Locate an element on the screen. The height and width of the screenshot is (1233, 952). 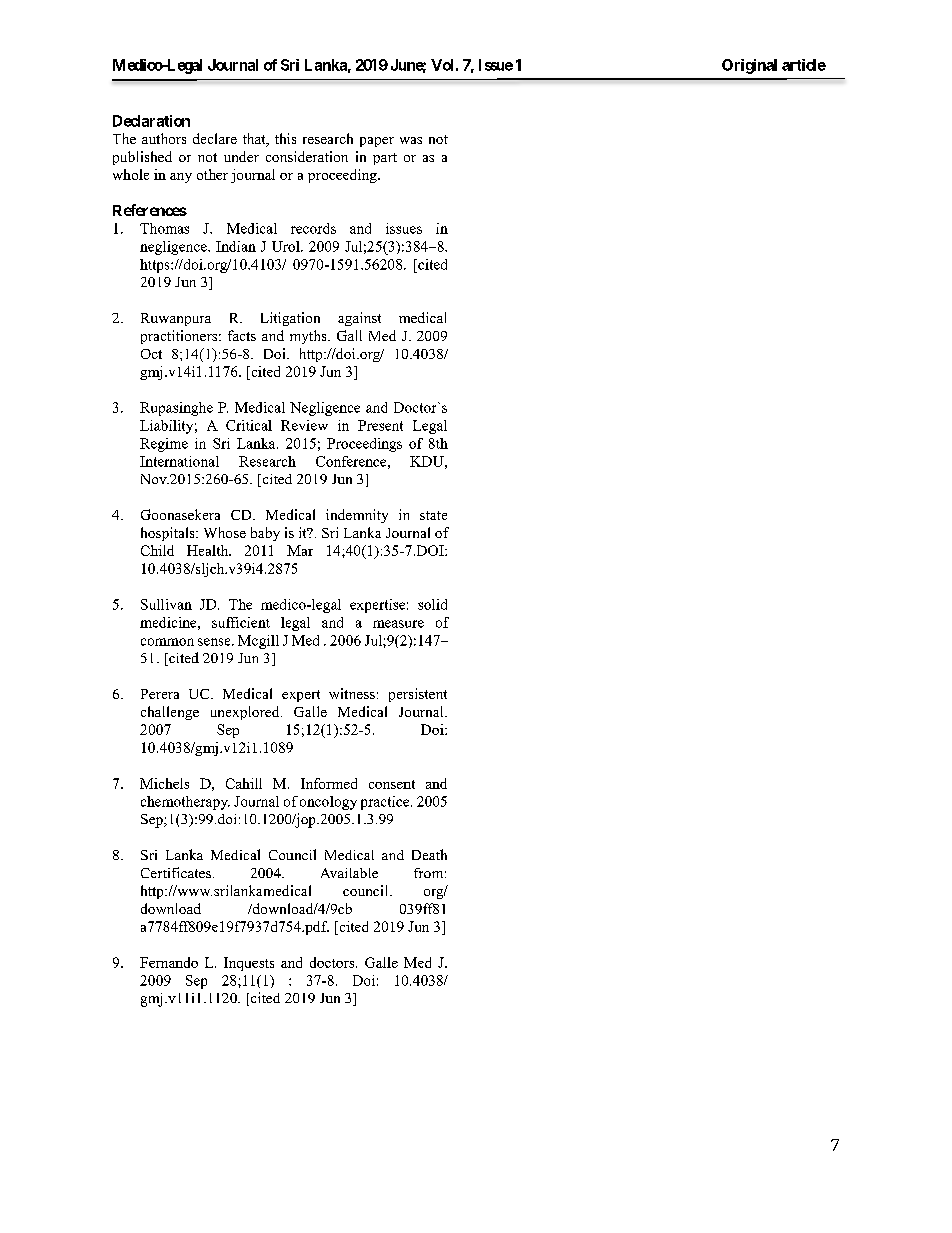
Death is located at coordinates (429, 854).
